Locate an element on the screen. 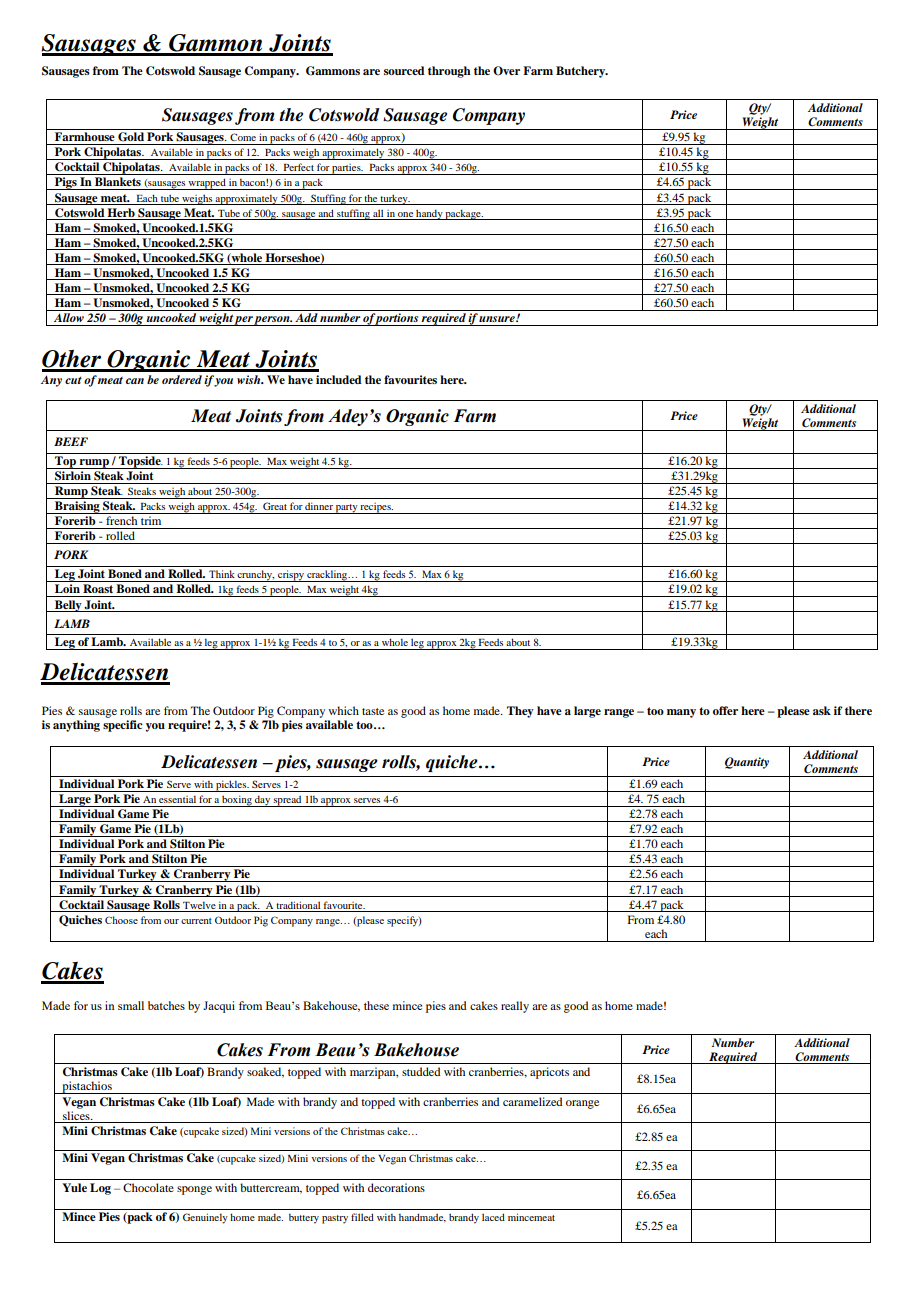 The image size is (924, 1308). Chocolate is located at coordinates (148, 1187).
